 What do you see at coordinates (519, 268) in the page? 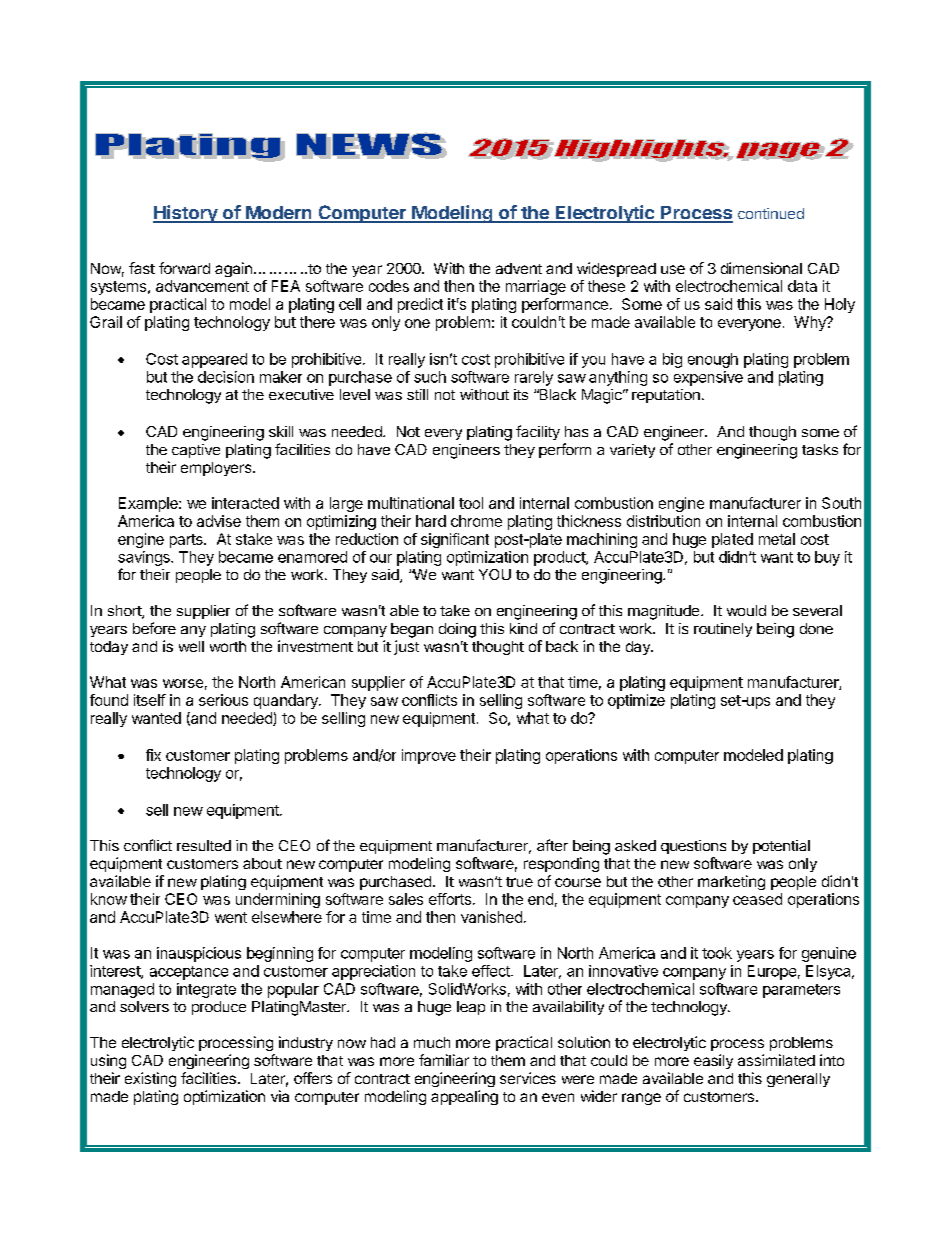
I see `advent` at bounding box center [519, 268].
